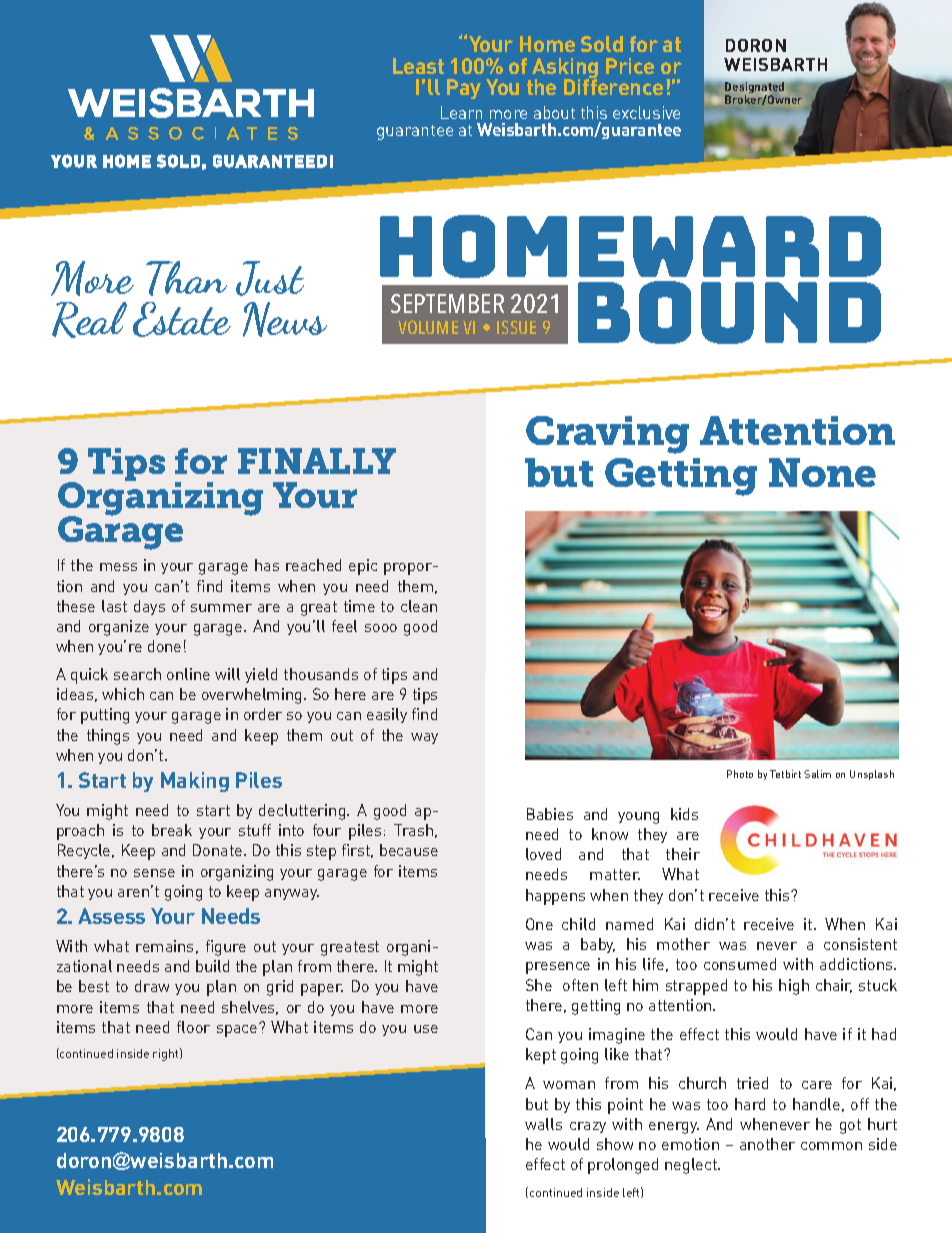  I want to click on Least, so click(418, 66).
